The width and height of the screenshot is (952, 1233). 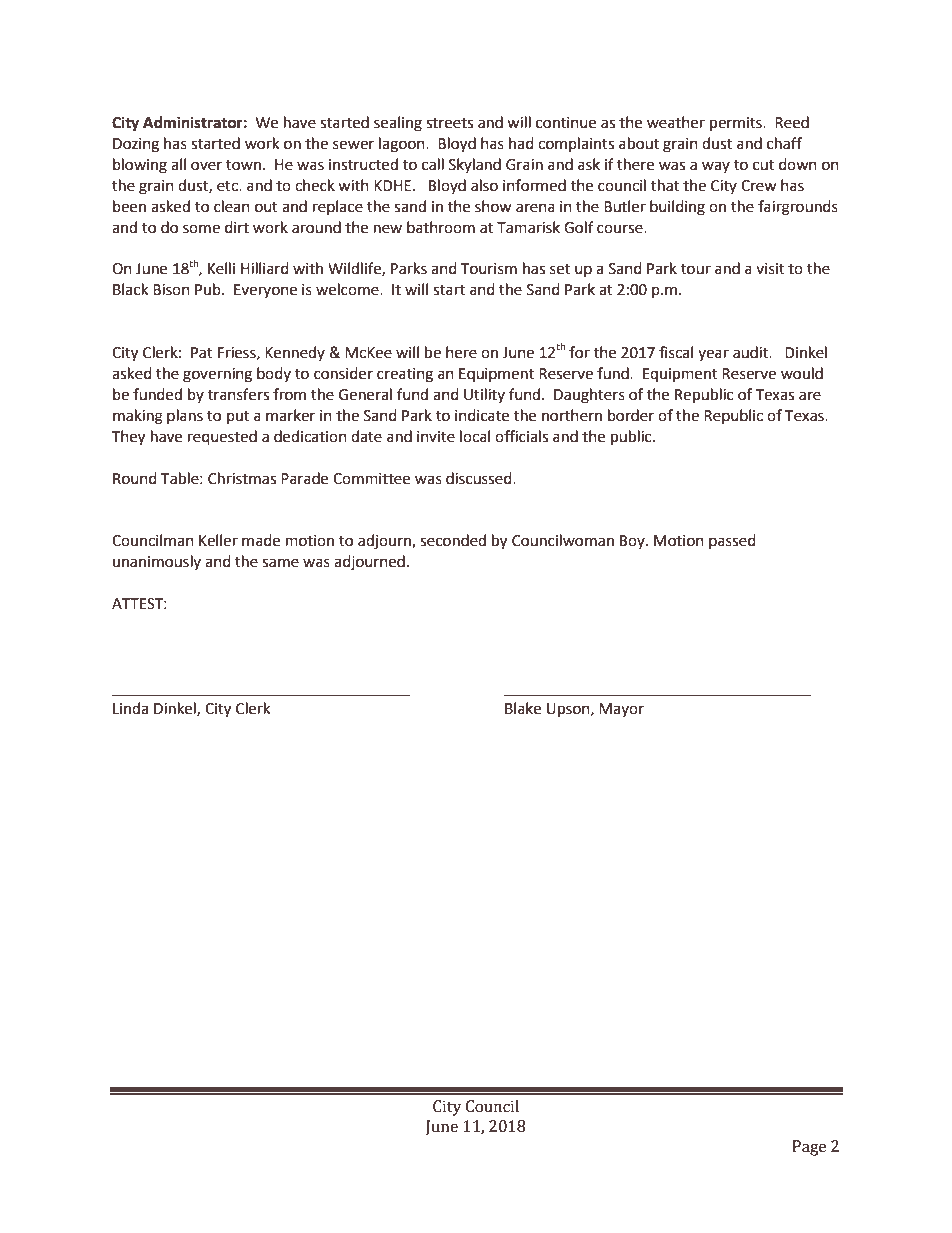 I want to click on unanimously, so click(x=157, y=562).
